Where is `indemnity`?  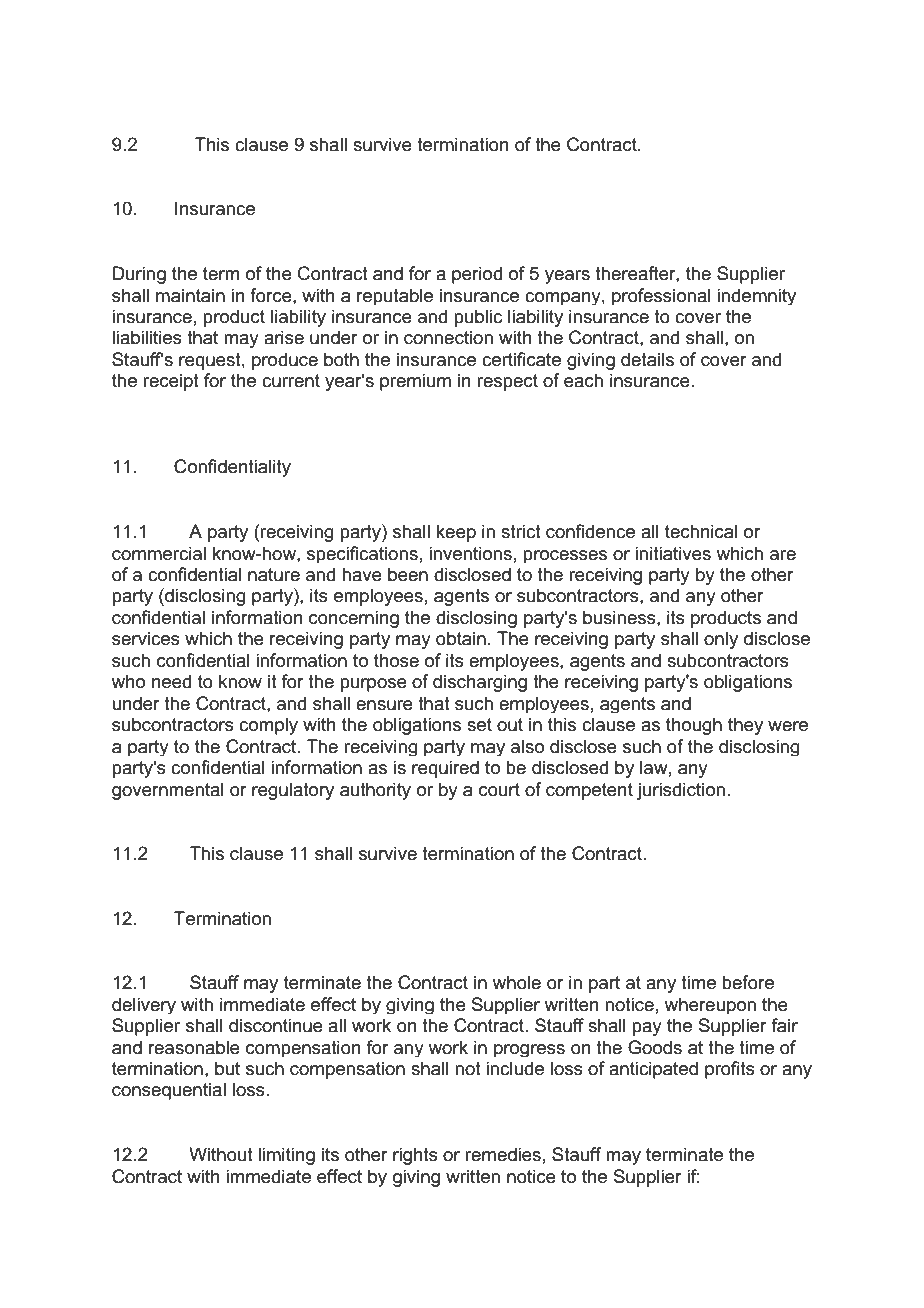 indemnity is located at coordinates (756, 296).
